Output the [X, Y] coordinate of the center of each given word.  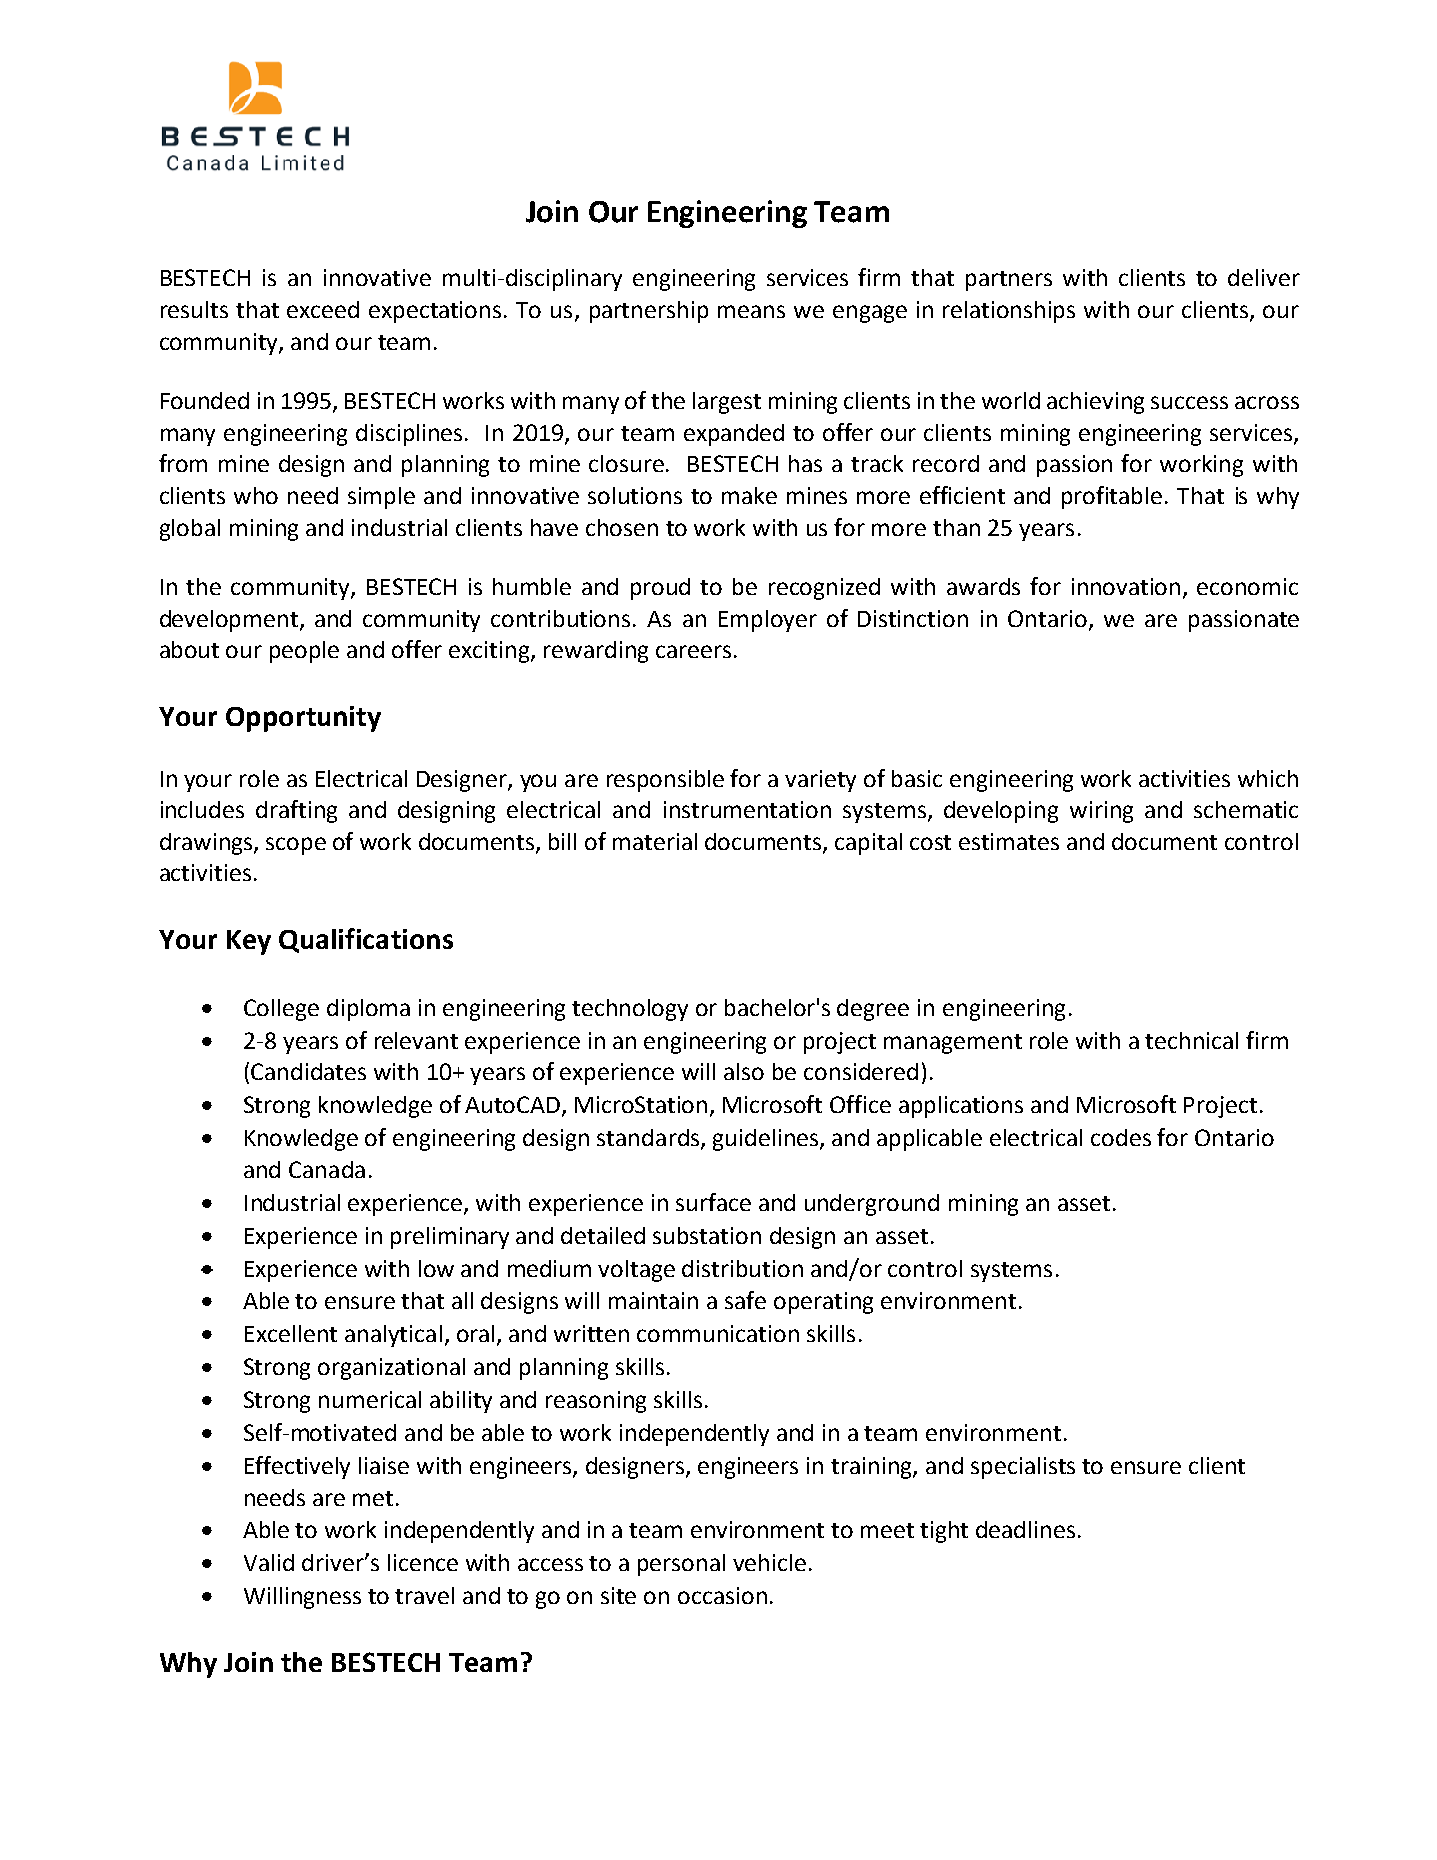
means [751, 311]
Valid [269, 1562]
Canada [327, 1169]
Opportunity [303, 719]
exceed [323, 309]
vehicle [769, 1562]
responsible [665, 781]
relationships [1009, 312]
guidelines [765, 1140]
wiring [1101, 812]
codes [1121, 1137]
